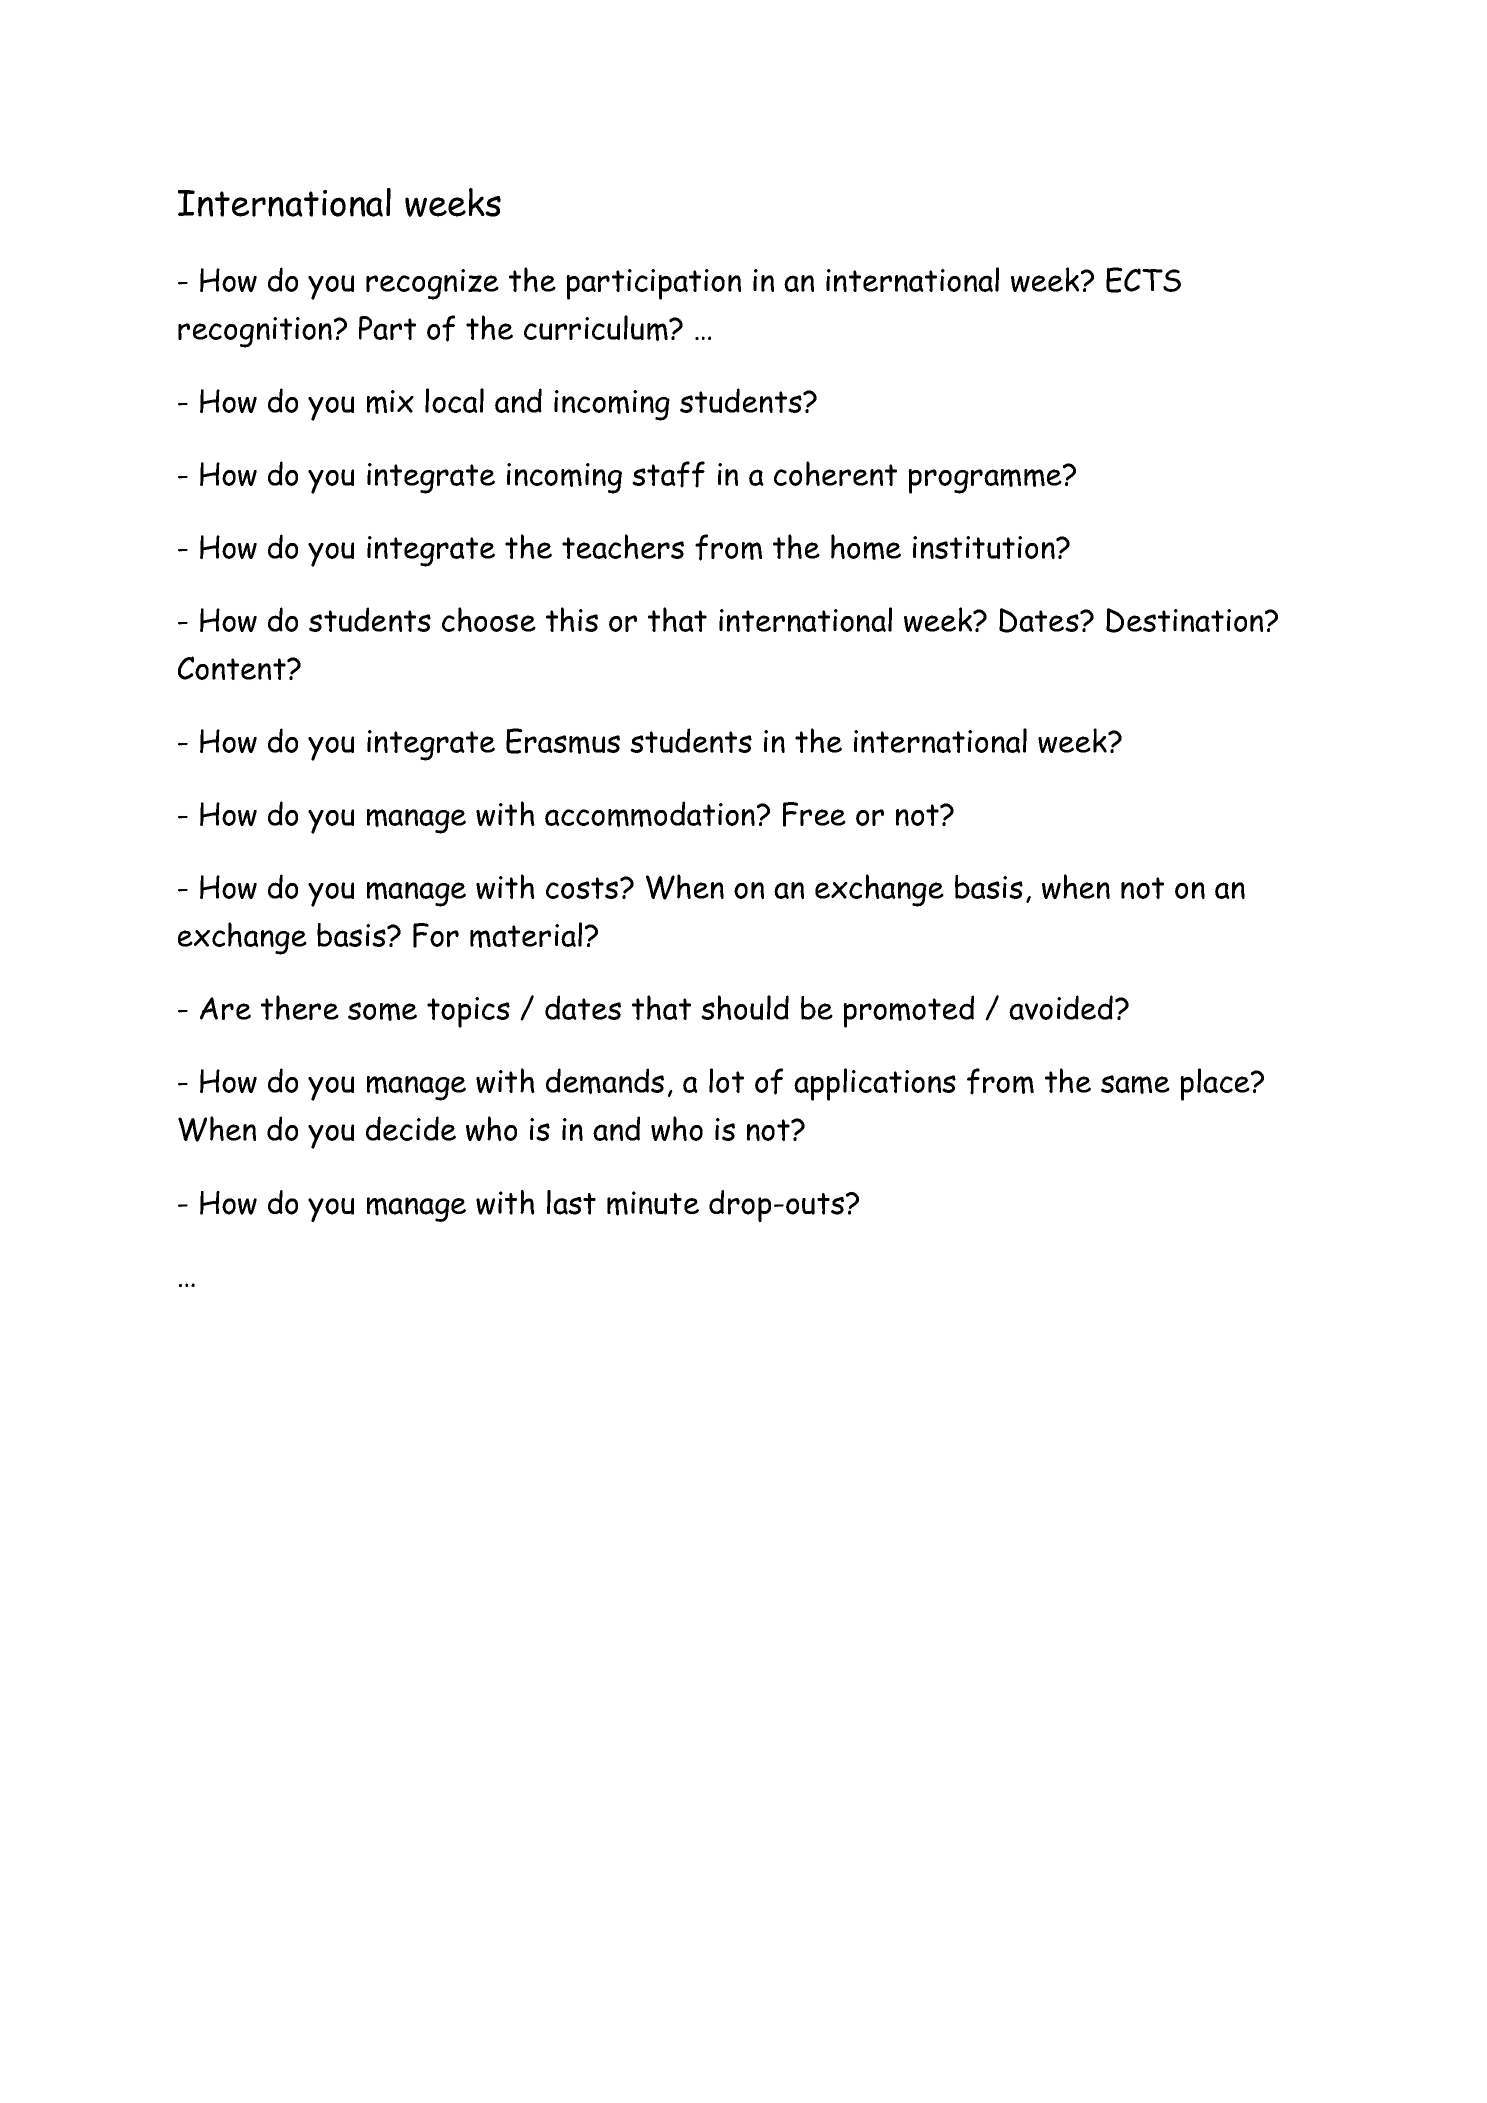 The height and width of the page is (2103, 1487). Describe the element at coordinates (432, 284) in the page. I see `recognize` at that location.
